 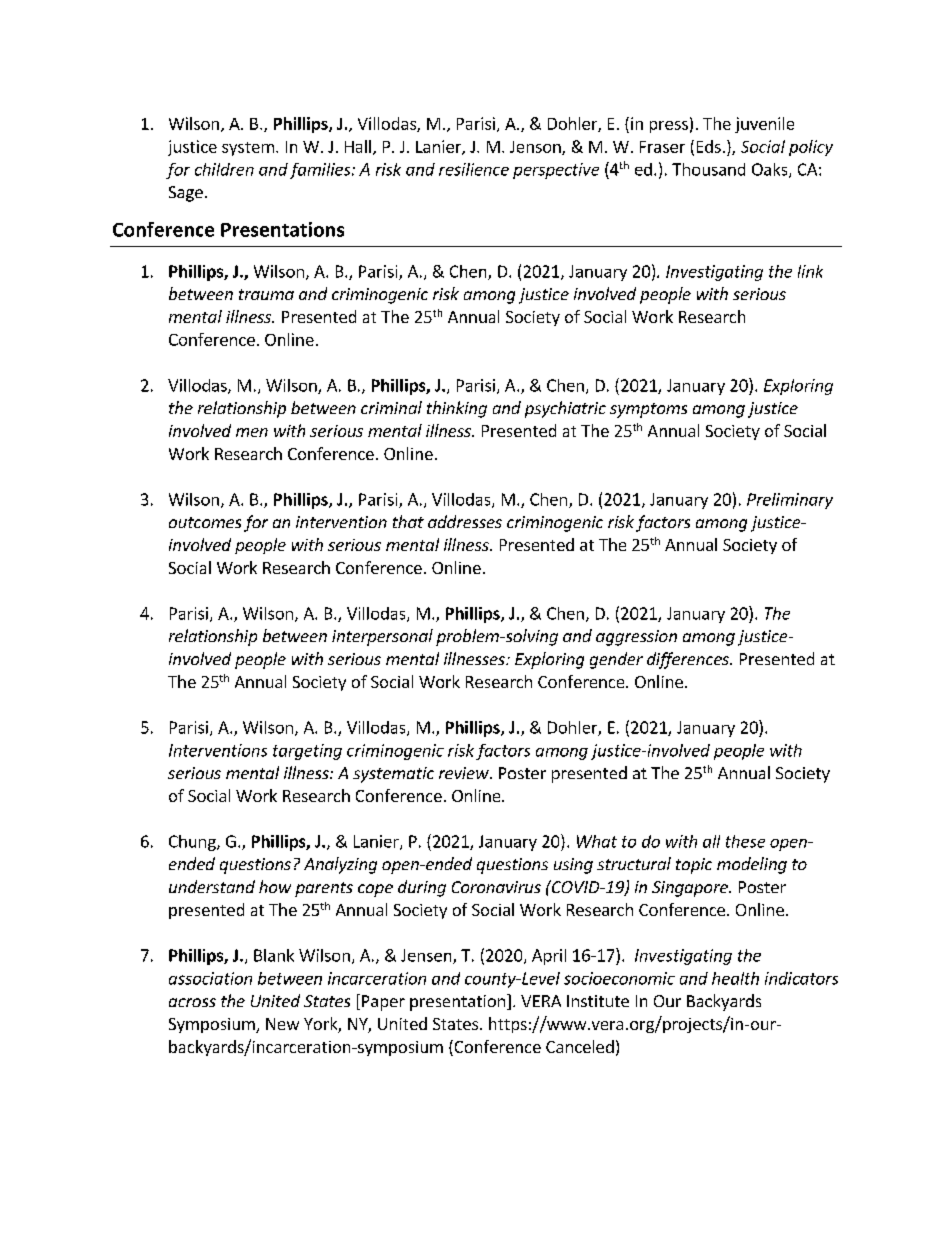 What do you see at coordinates (735, 978) in the screenshot?
I see `health` at bounding box center [735, 978].
